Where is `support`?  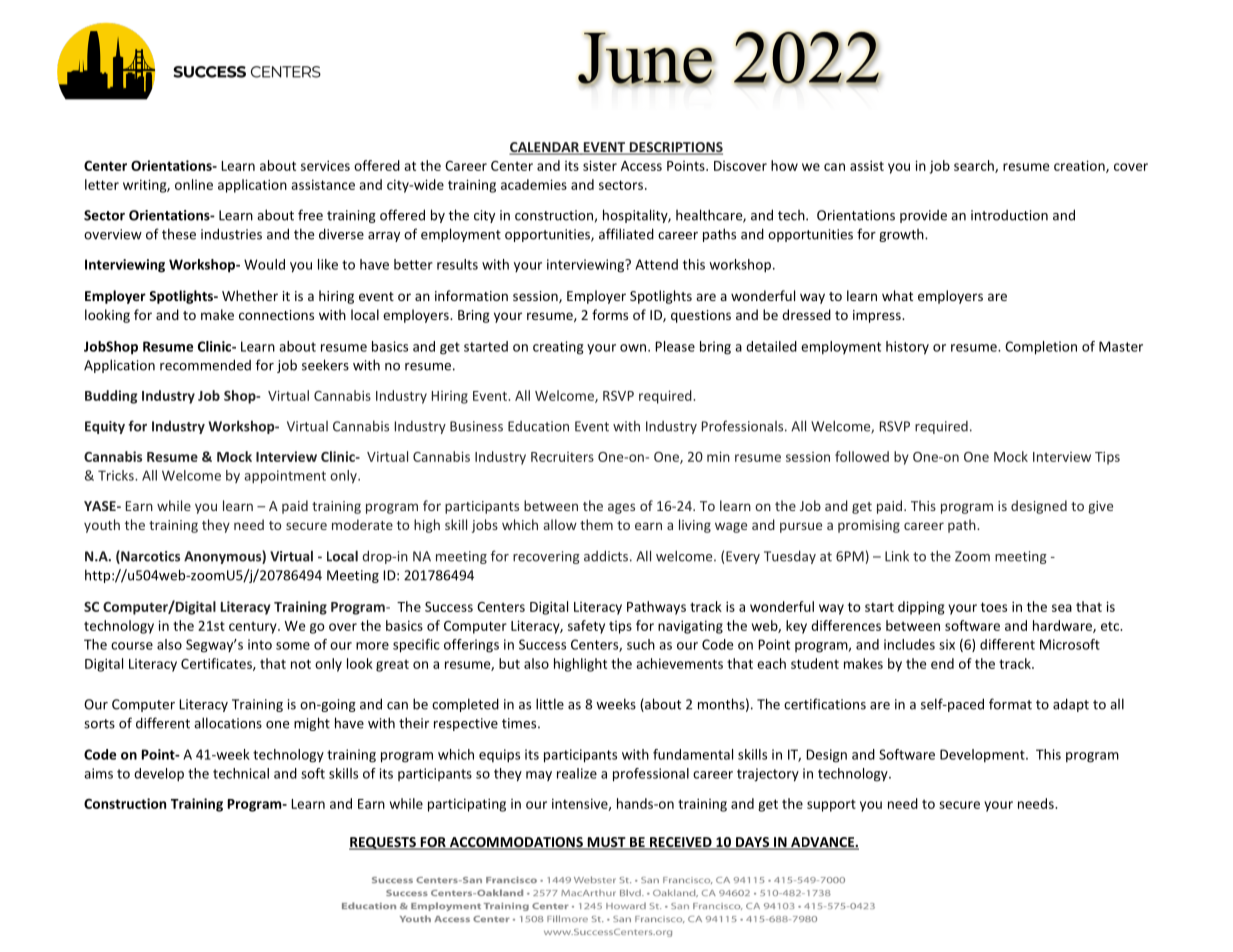 support is located at coordinates (831, 805).
